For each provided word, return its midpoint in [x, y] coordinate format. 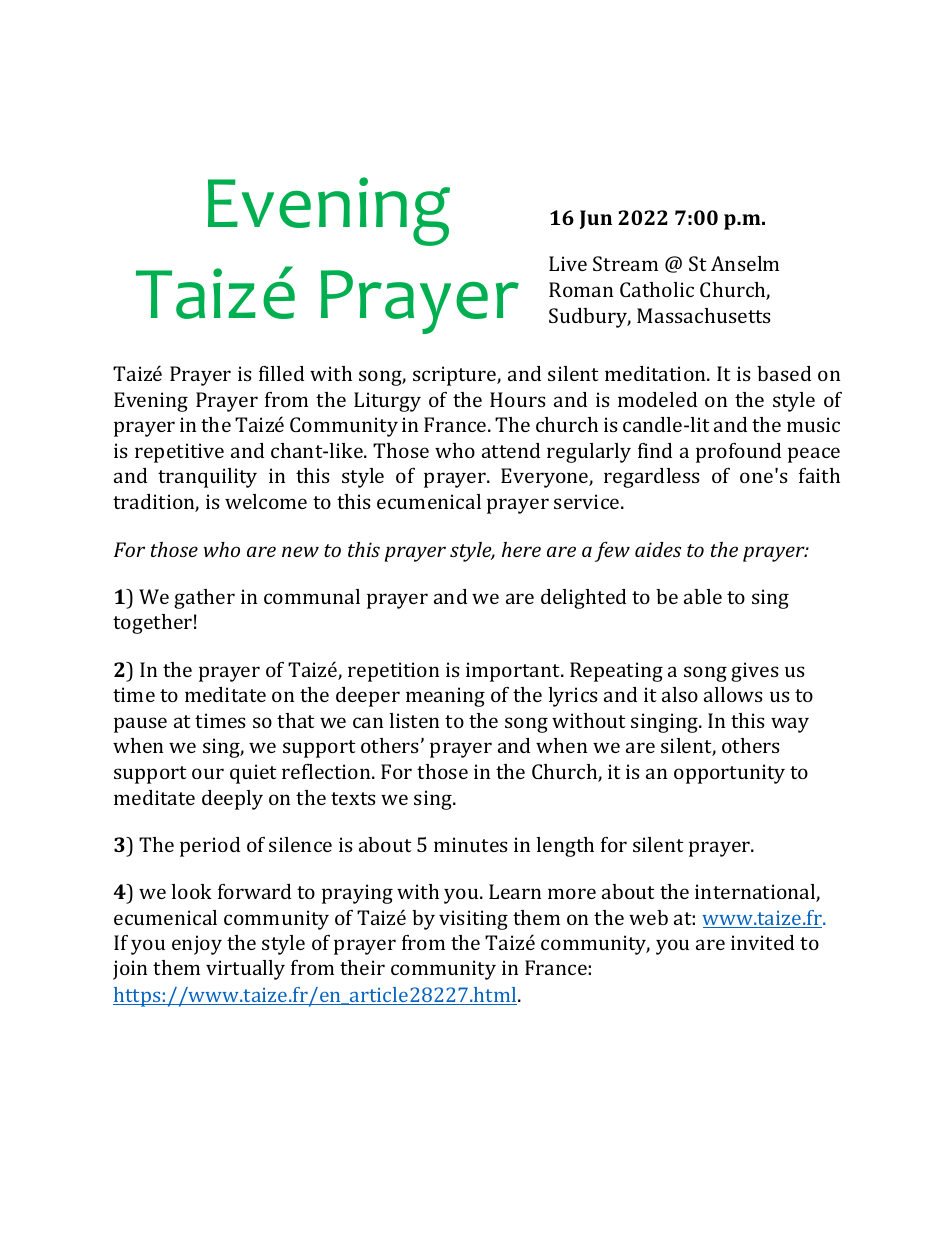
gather [204, 599]
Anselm [745, 263]
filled [281, 373]
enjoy [197, 945]
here [521, 549]
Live [568, 263]
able [703, 596]
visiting [473, 920]
